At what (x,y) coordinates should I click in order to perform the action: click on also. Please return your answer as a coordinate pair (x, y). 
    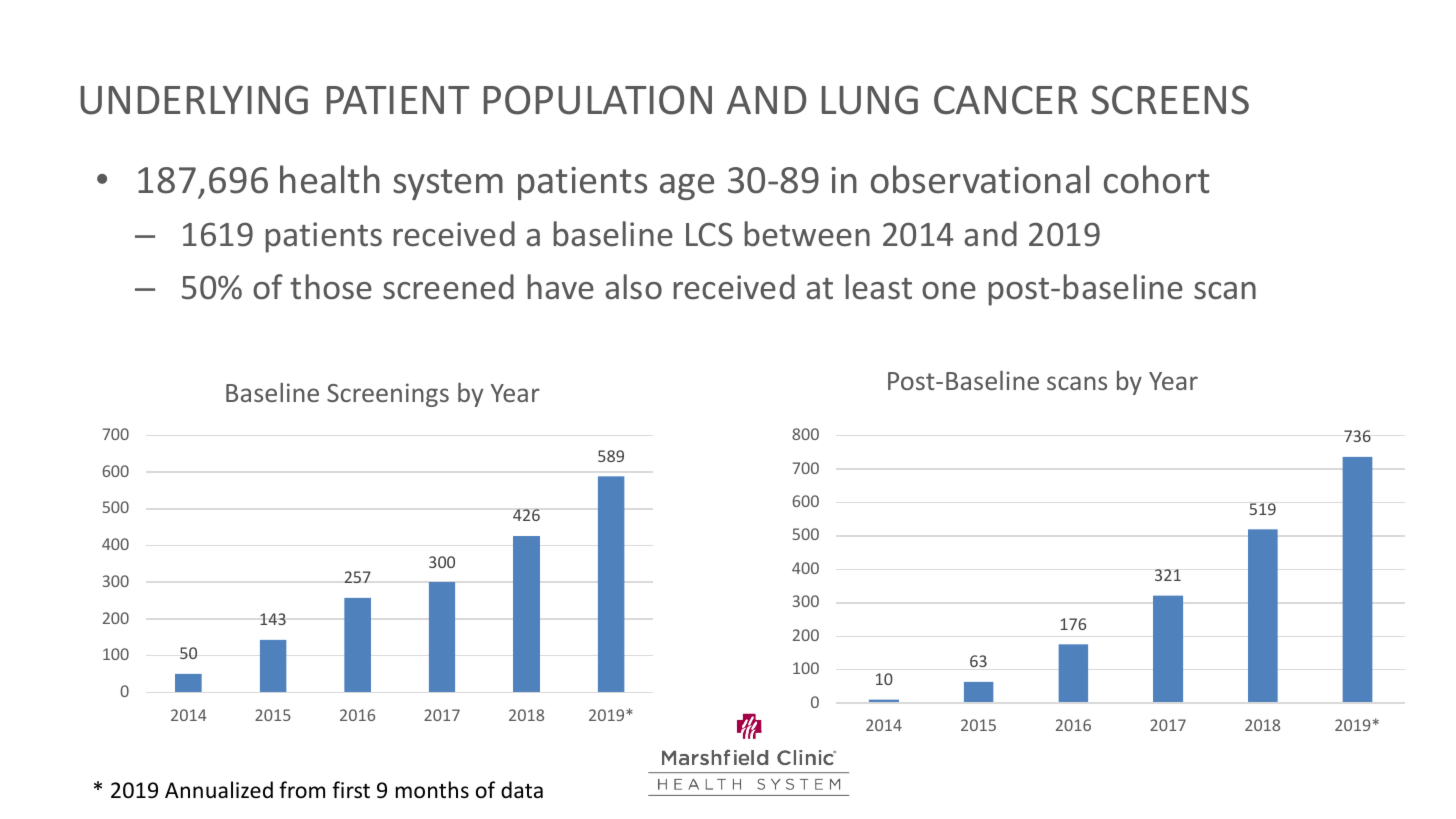
    Looking at the image, I should click on (633, 287).
